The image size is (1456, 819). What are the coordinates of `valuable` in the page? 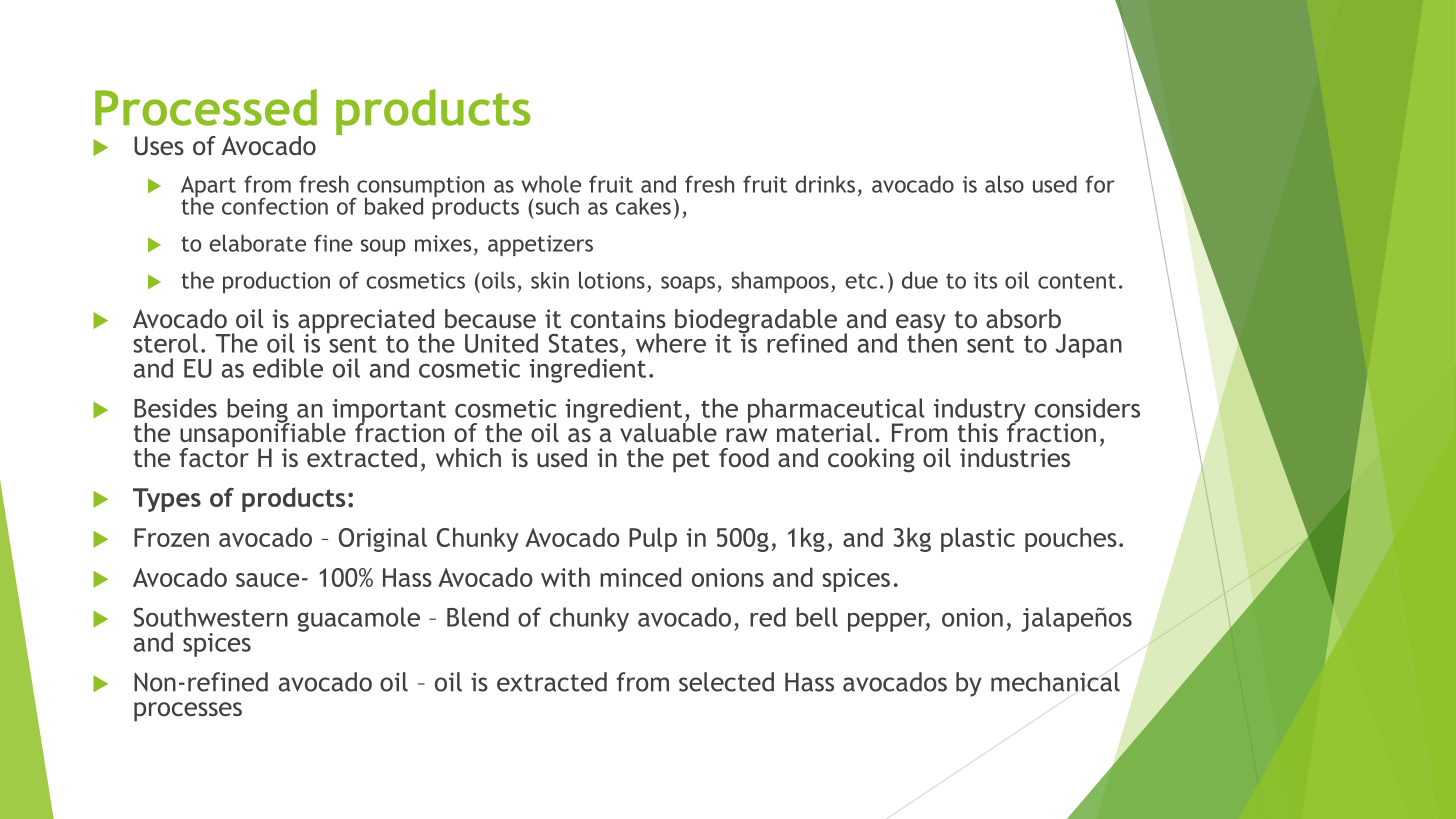 It's located at (668, 431).
